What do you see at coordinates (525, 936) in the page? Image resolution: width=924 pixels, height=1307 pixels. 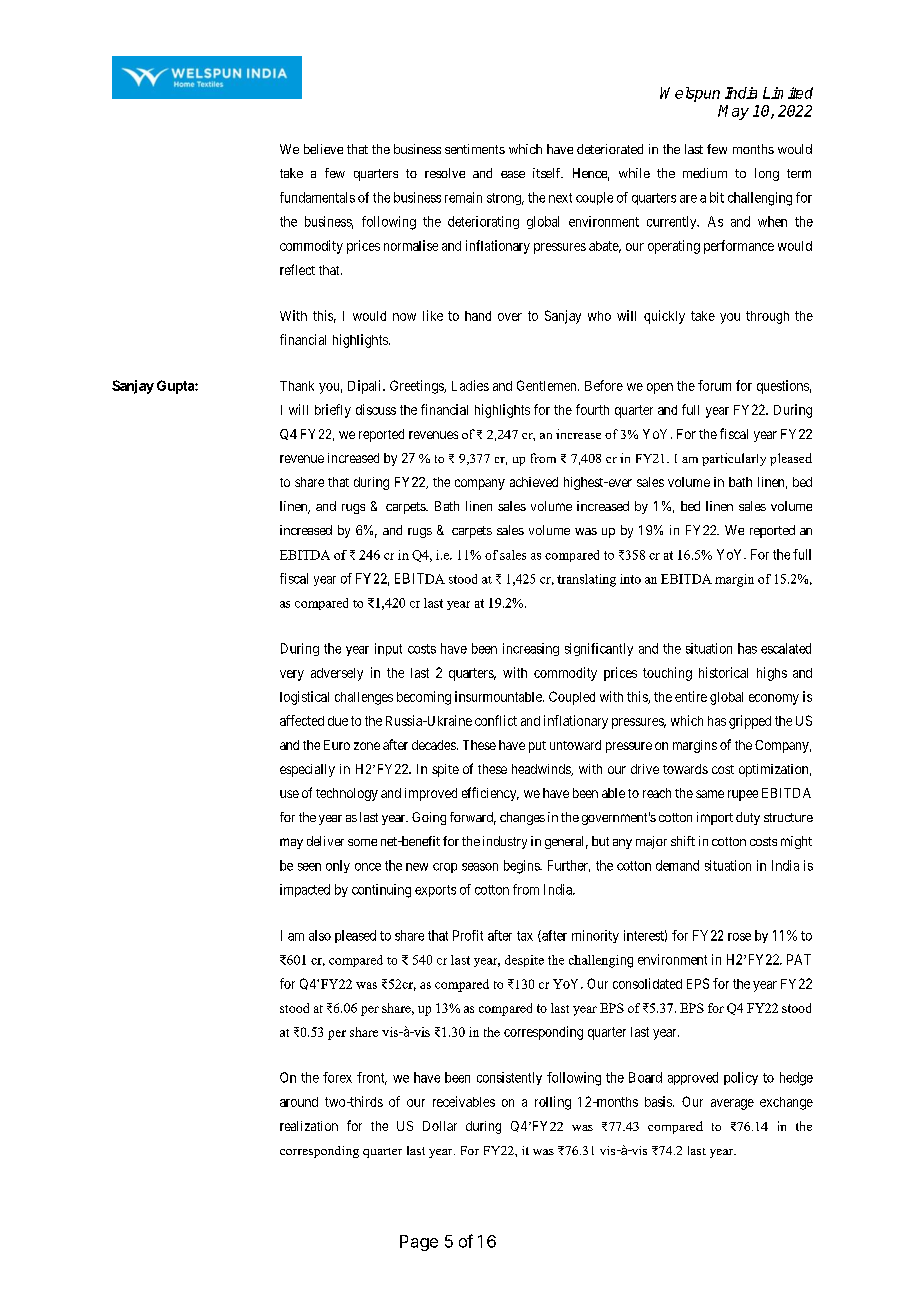 I see `tax` at bounding box center [525, 936].
